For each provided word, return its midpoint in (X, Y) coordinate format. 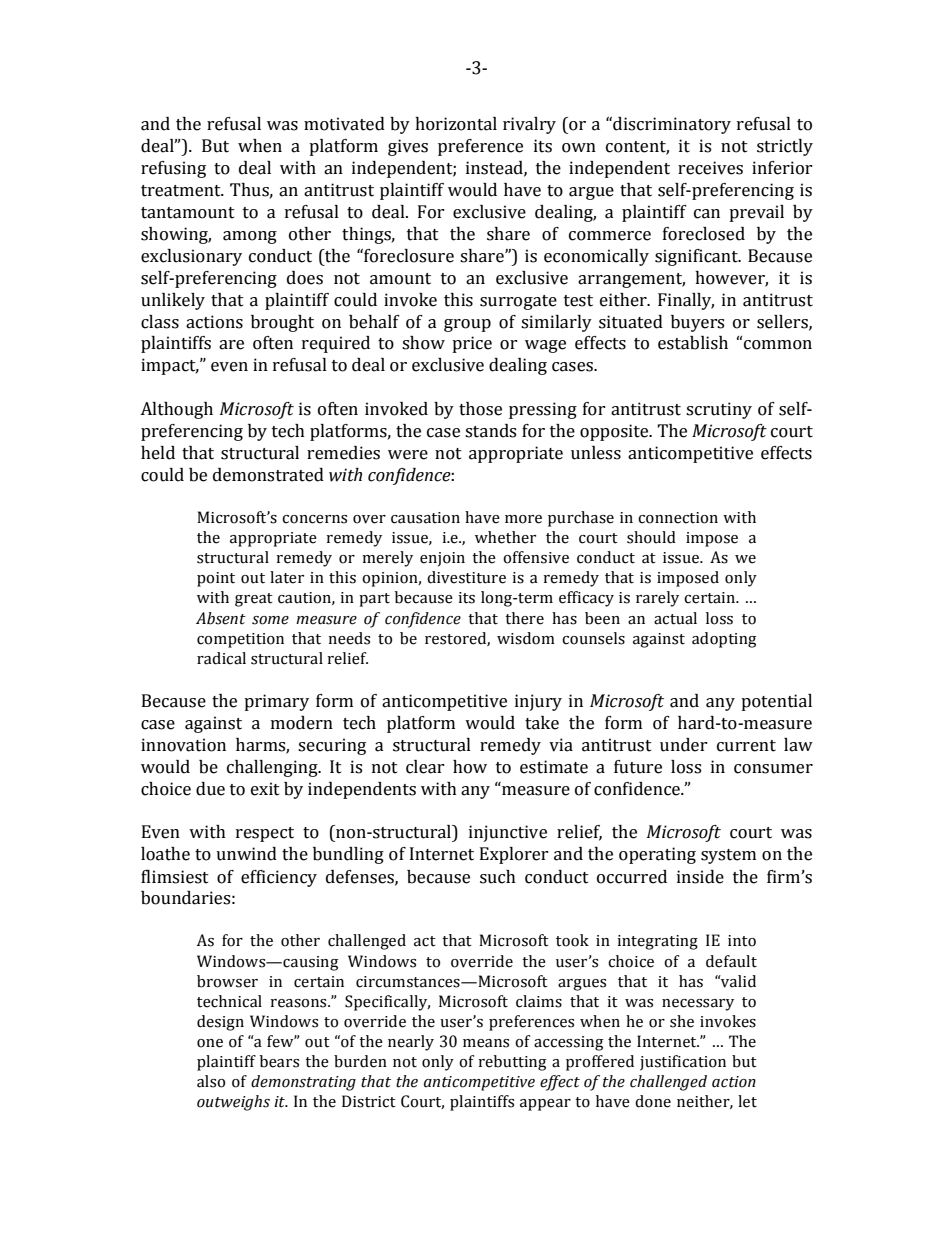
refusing (173, 169)
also (211, 1081)
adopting (724, 640)
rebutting (513, 1063)
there (524, 618)
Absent (221, 618)
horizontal (456, 124)
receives (710, 168)
